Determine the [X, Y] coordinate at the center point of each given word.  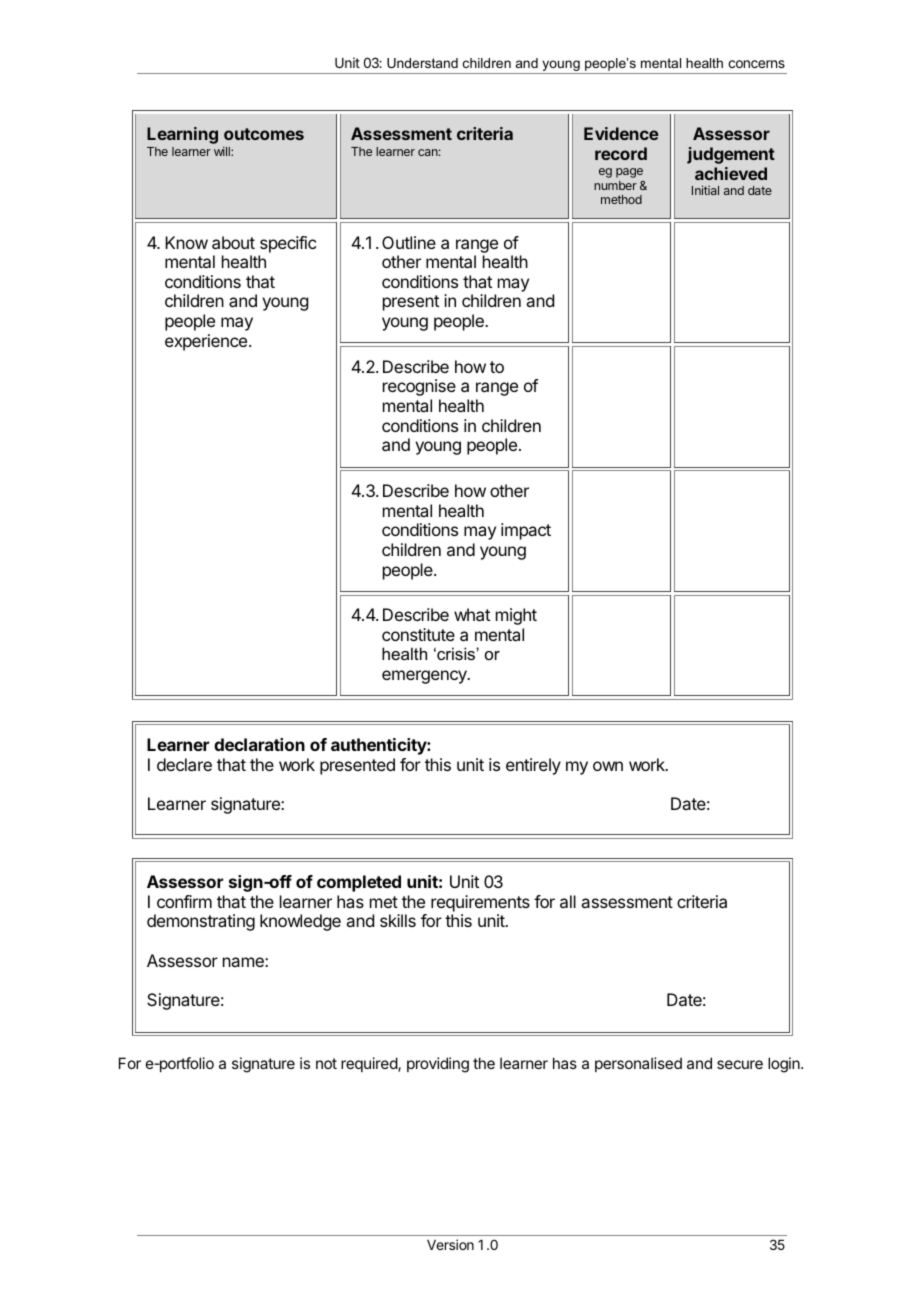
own [608, 766]
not [326, 1063]
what [472, 614]
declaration [259, 744]
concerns [756, 64]
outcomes [264, 134]
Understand [422, 63]
